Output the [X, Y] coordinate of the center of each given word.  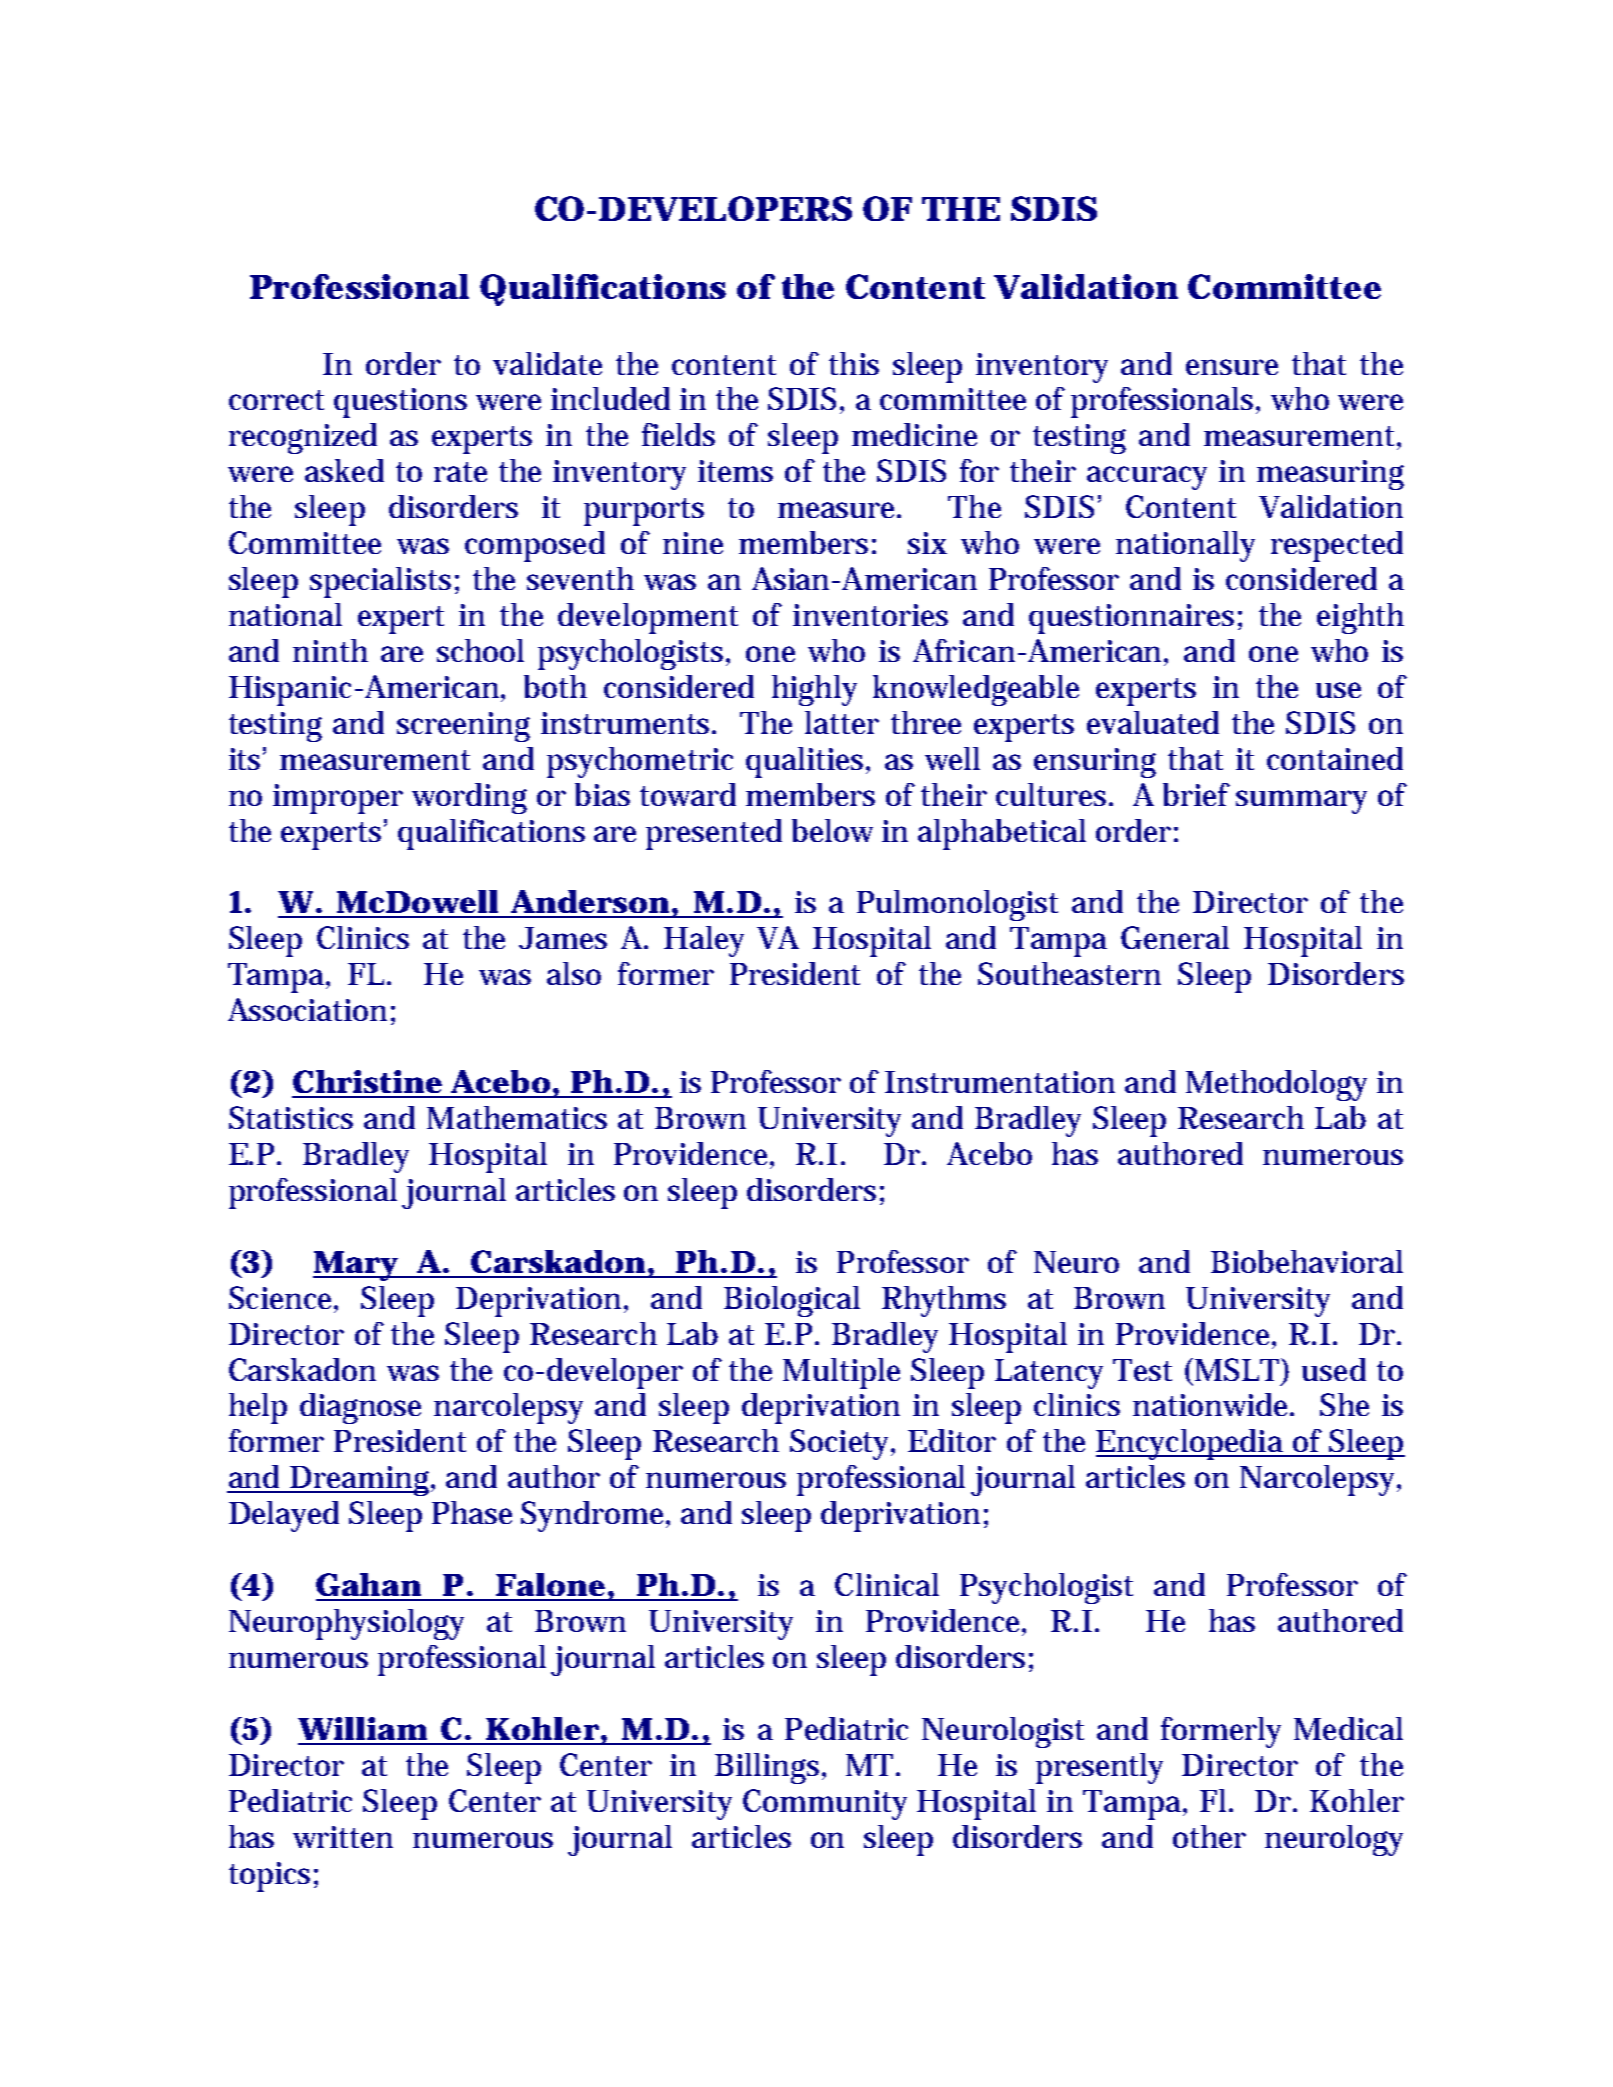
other [1209, 1836]
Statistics [291, 1117]
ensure [1232, 367]
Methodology [1276, 1085]
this [854, 363]
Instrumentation [1000, 1082]
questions [400, 403]
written [343, 1837]
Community [825, 1804]
